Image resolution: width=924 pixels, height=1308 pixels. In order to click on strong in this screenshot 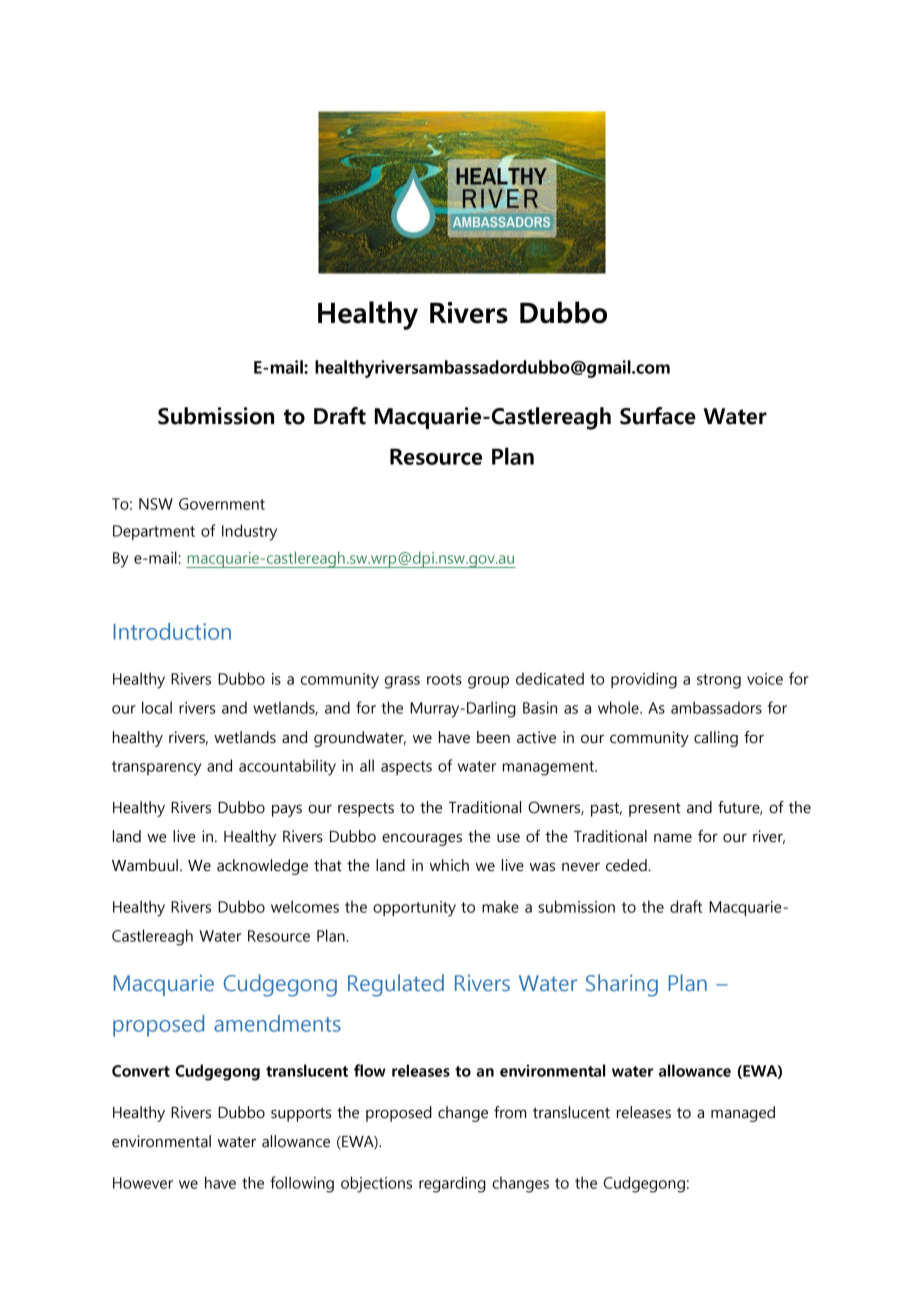, I will do `click(719, 681)`.
